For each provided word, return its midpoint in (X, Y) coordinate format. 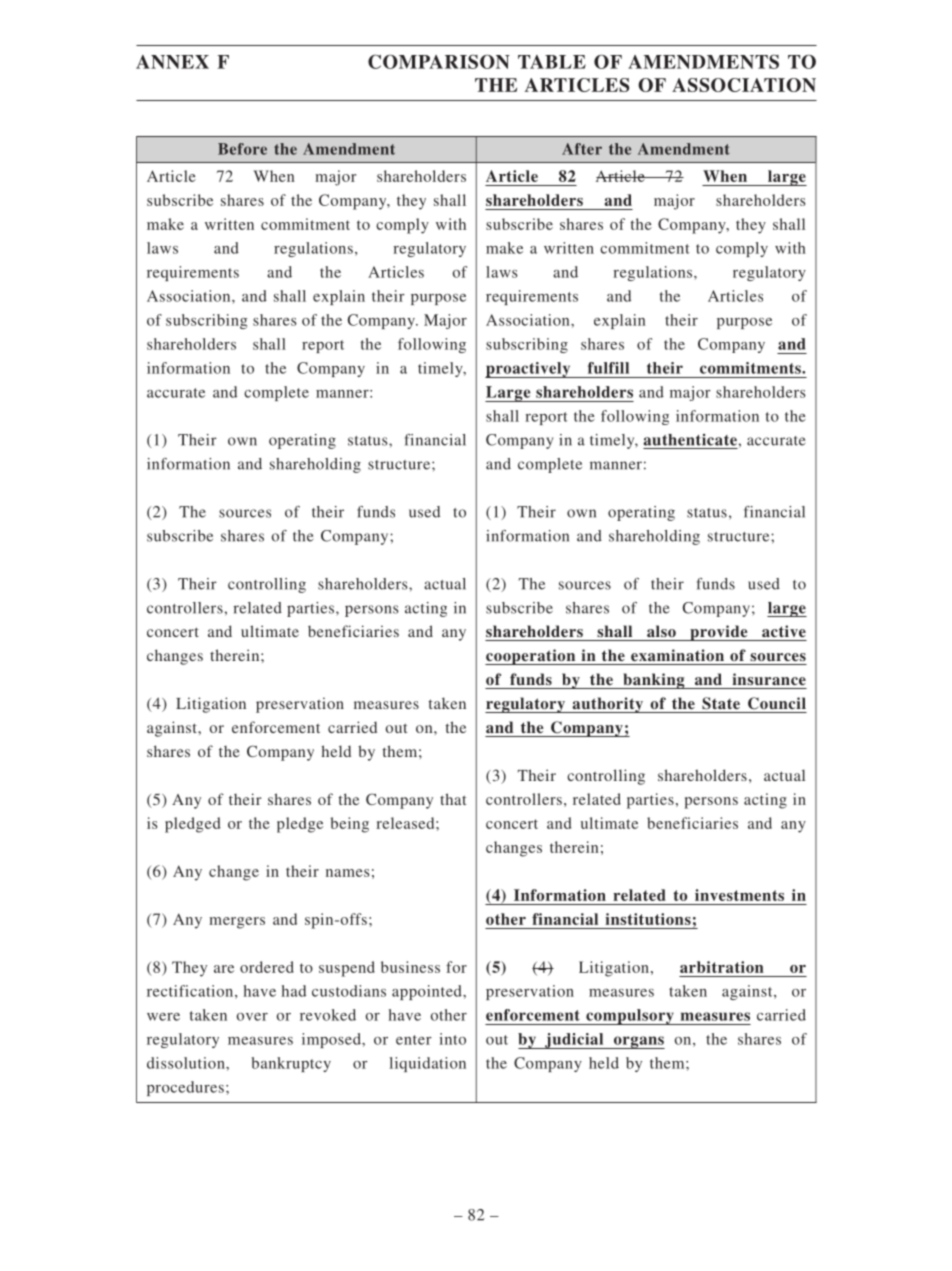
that (453, 799)
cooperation (531, 657)
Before (242, 149)
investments (739, 895)
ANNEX (172, 62)
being (349, 825)
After (582, 149)
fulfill (608, 368)
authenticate (690, 440)
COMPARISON (439, 61)
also (661, 631)
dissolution (187, 1063)
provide (719, 633)
